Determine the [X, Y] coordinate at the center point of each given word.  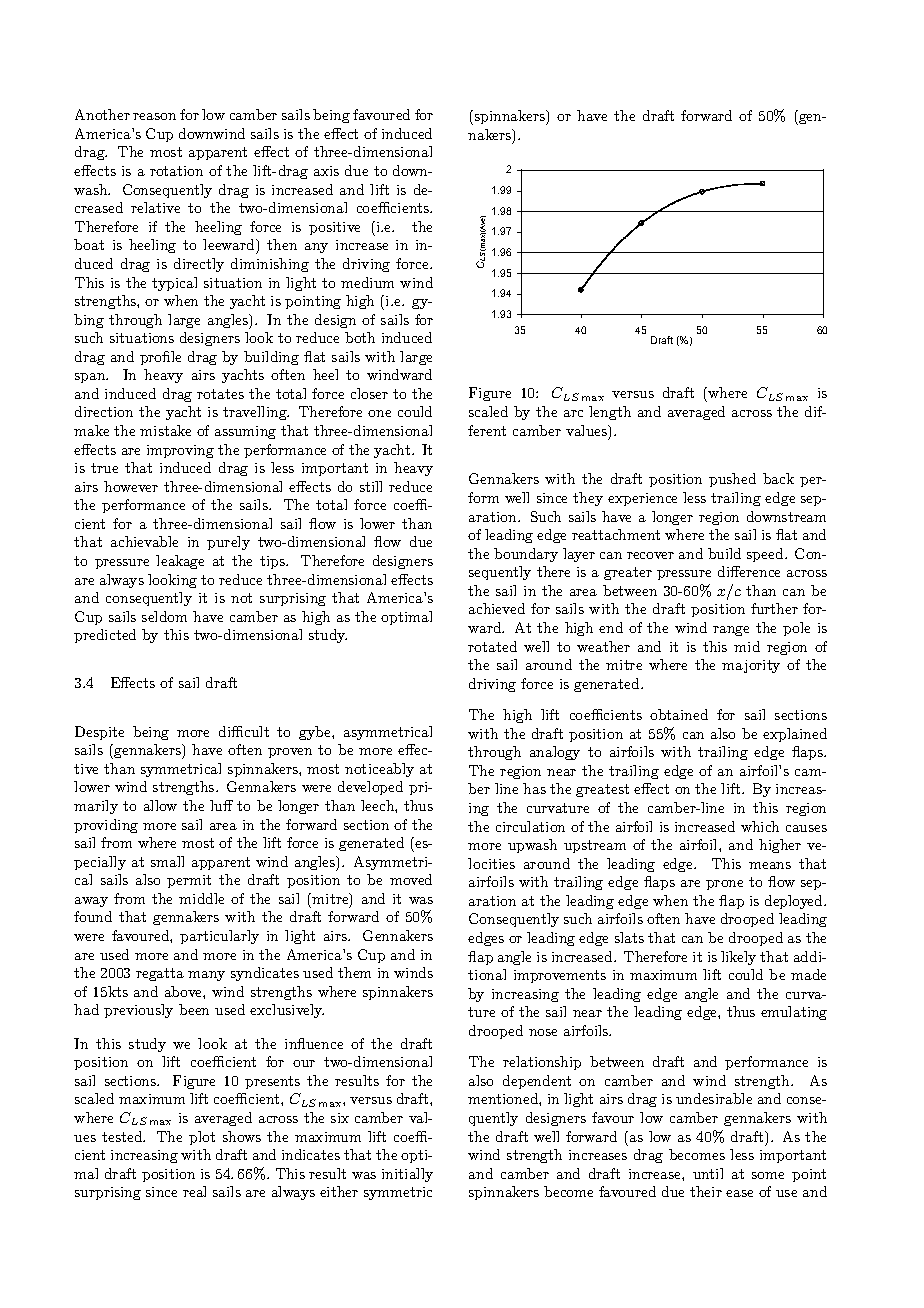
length [610, 413]
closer [369, 393]
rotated [492, 646]
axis [326, 171]
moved [411, 879]
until [708, 1173]
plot [202, 1138]
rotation [176, 171]
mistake [165, 430]
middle [201, 898]
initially [407, 1175]
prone [724, 885]
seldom [164, 616]
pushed [732, 480]
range [731, 631]
